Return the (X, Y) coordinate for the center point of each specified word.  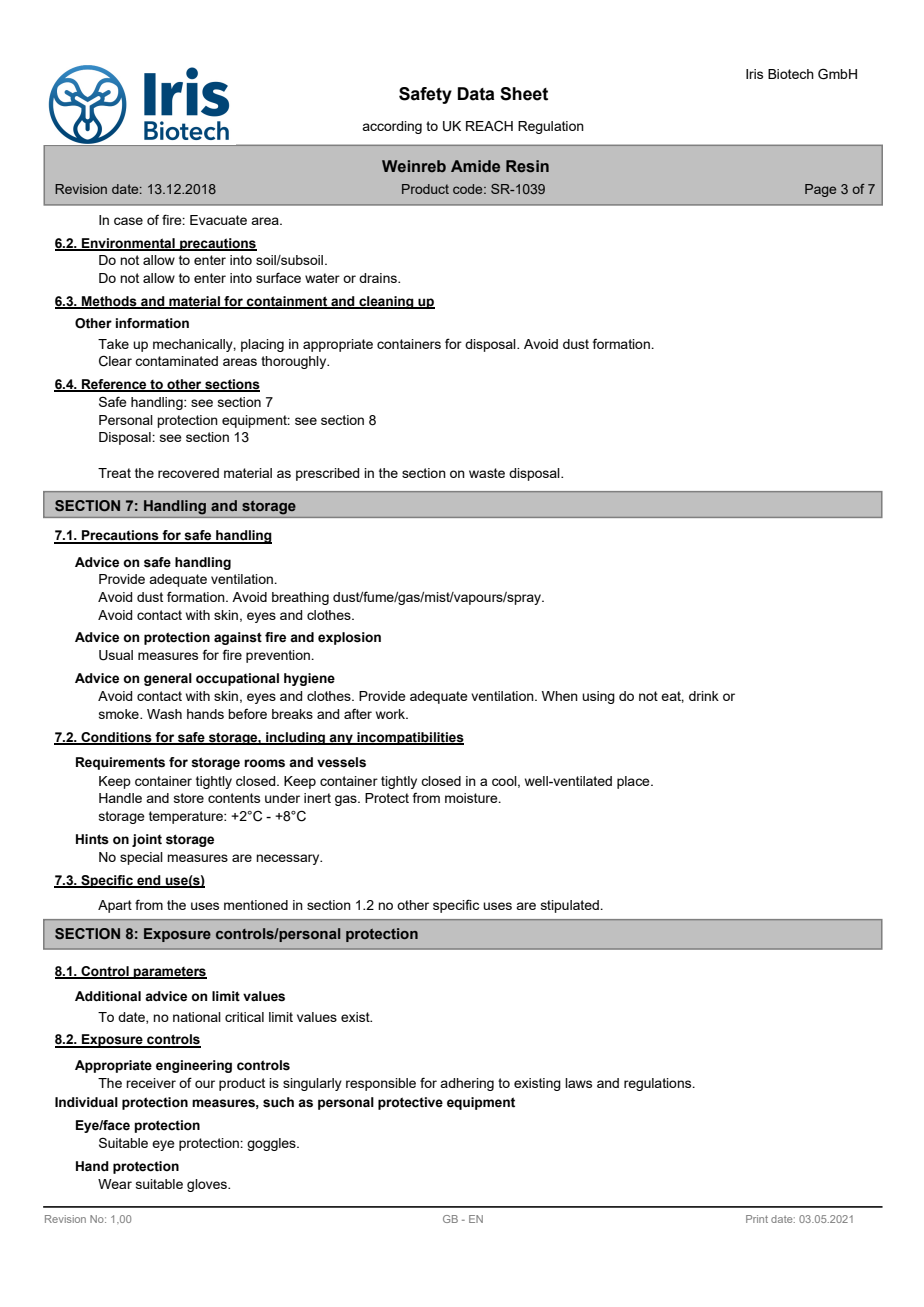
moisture (472, 798)
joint (147, 840)
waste (487, 473)
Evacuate (218, 220)
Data (476, 94)
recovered (188, 473)
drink (704, 696)
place (634, 782)
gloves (208, 1185)
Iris (754, 74)
